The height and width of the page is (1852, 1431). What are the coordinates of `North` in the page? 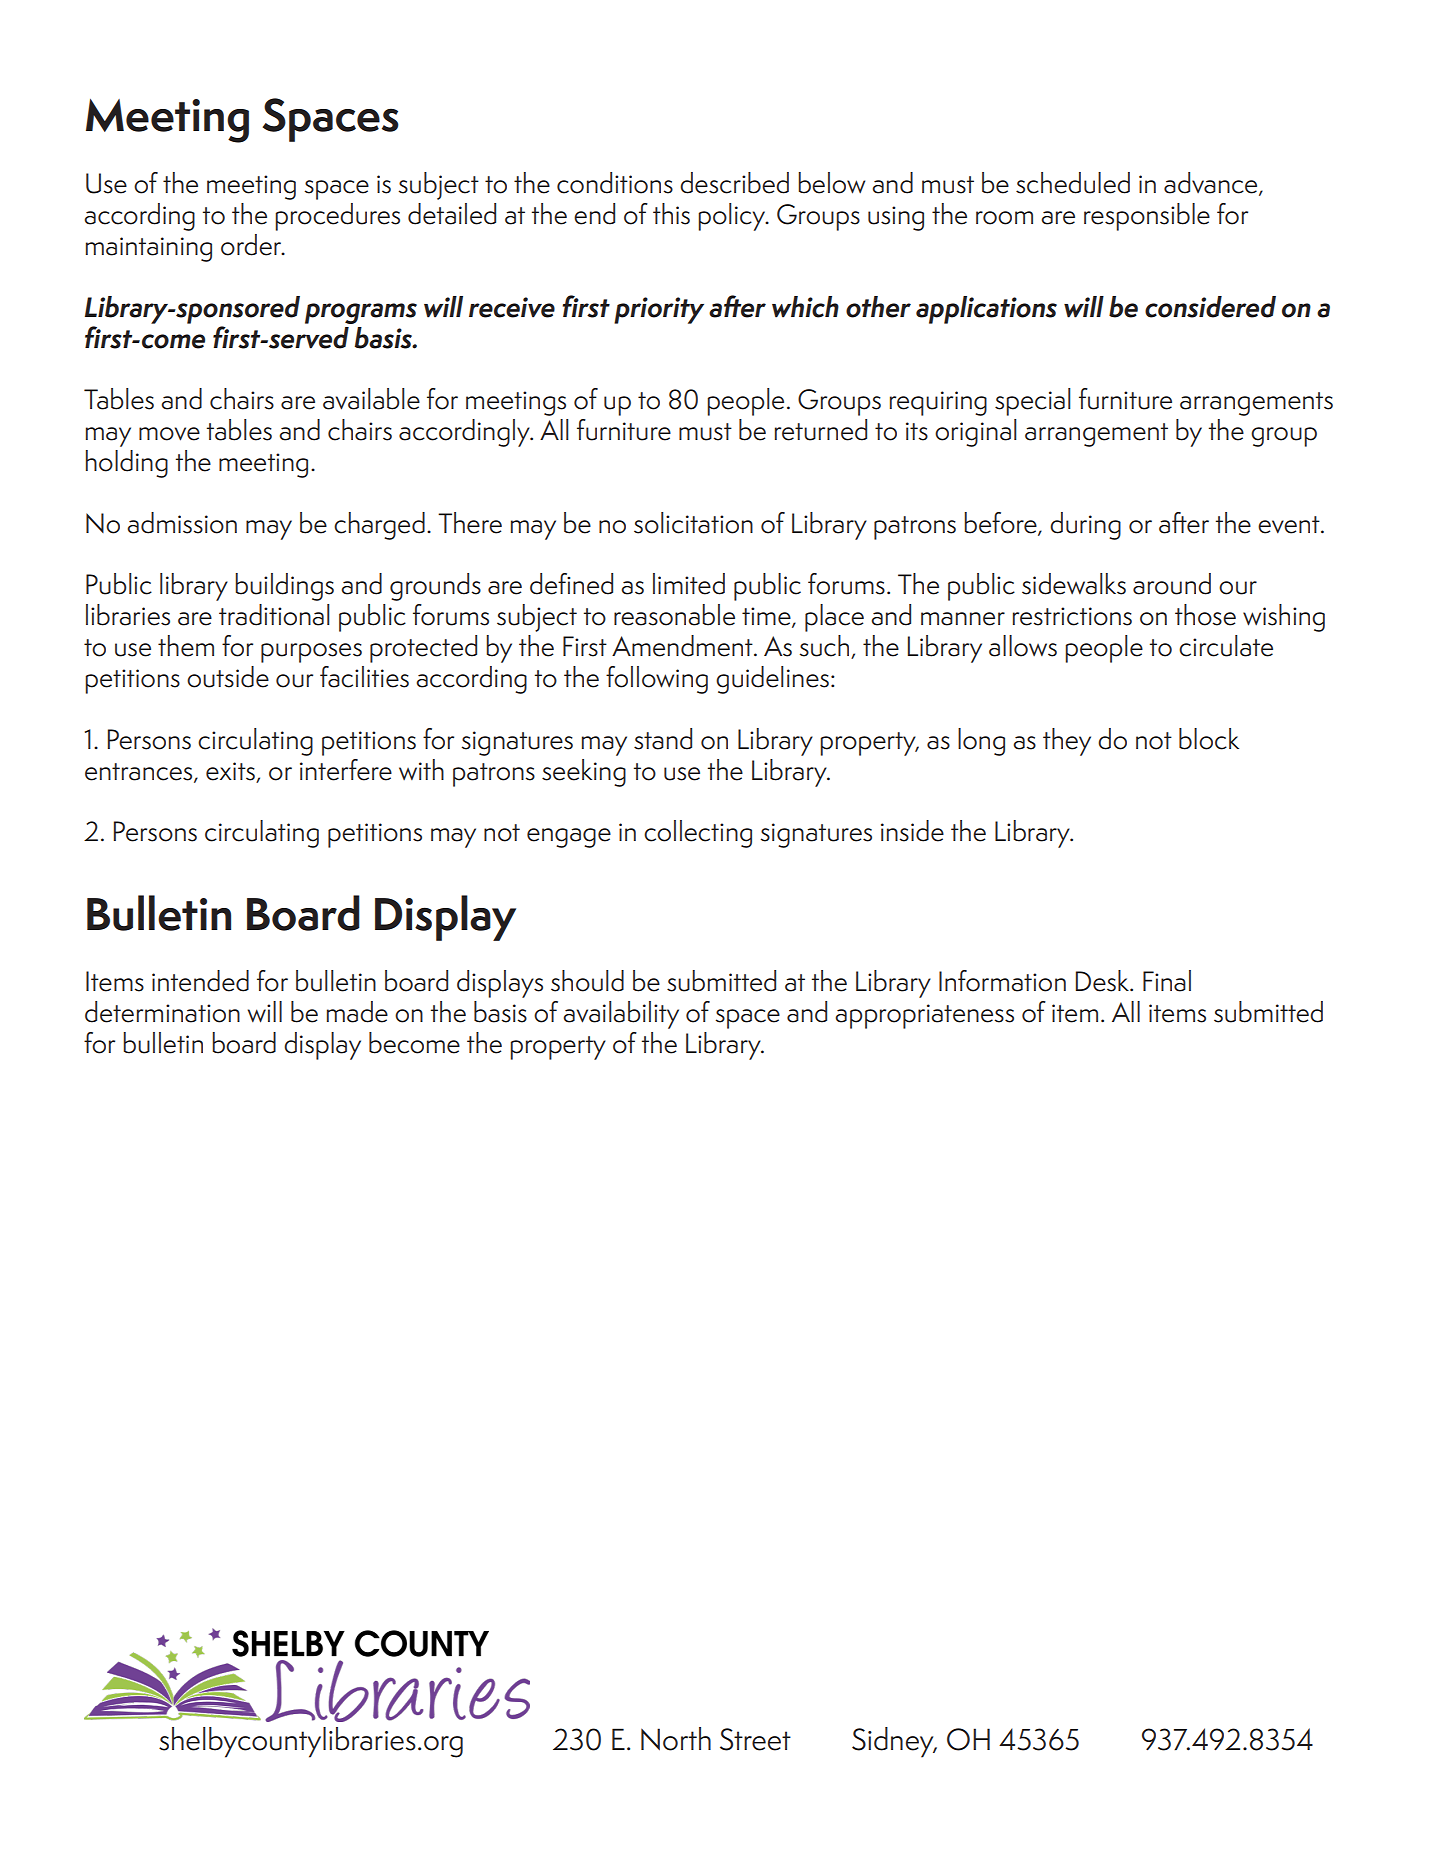 It's located at (676, 1739).
